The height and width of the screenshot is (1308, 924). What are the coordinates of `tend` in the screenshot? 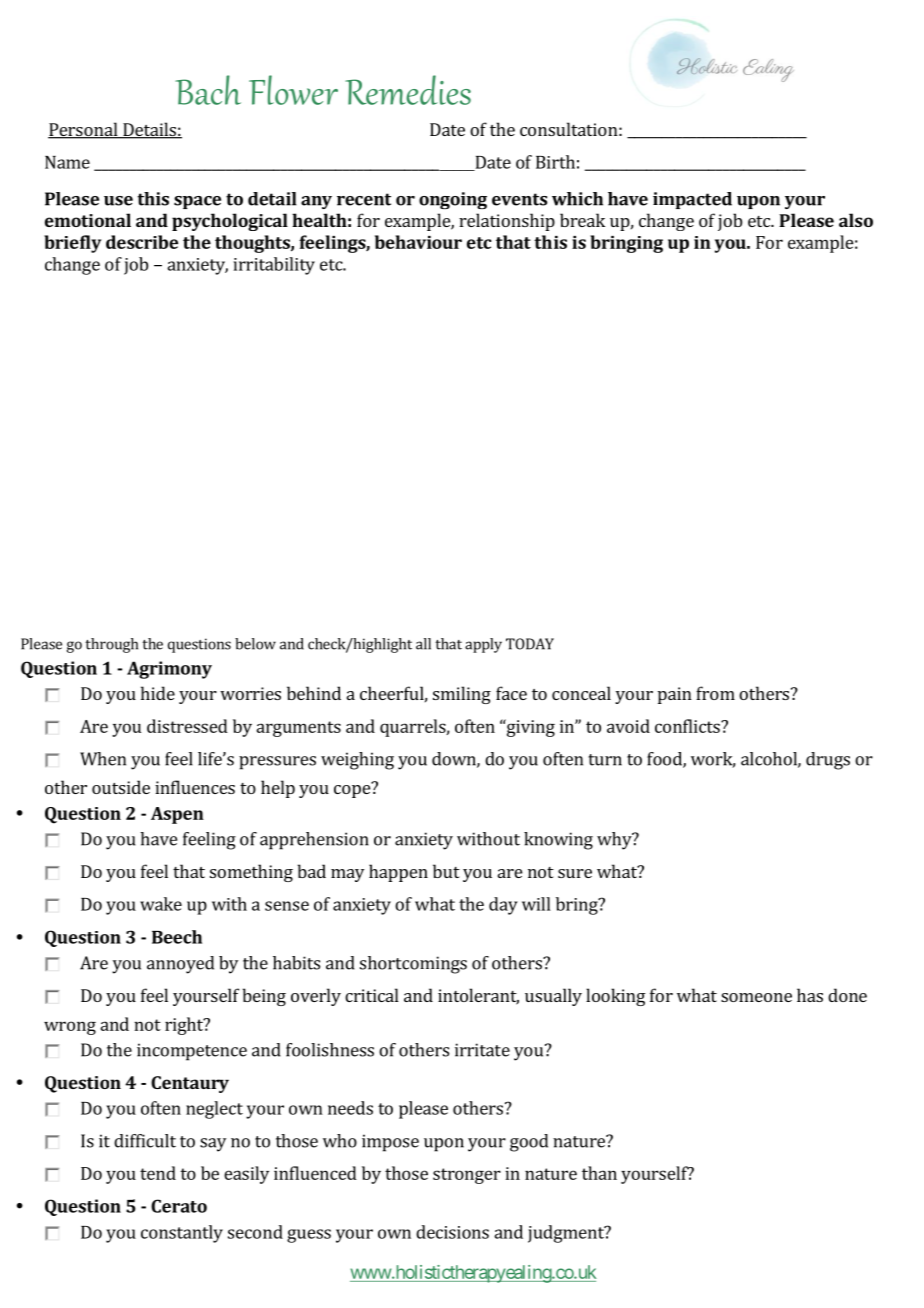 It's located at (158, 1173).
